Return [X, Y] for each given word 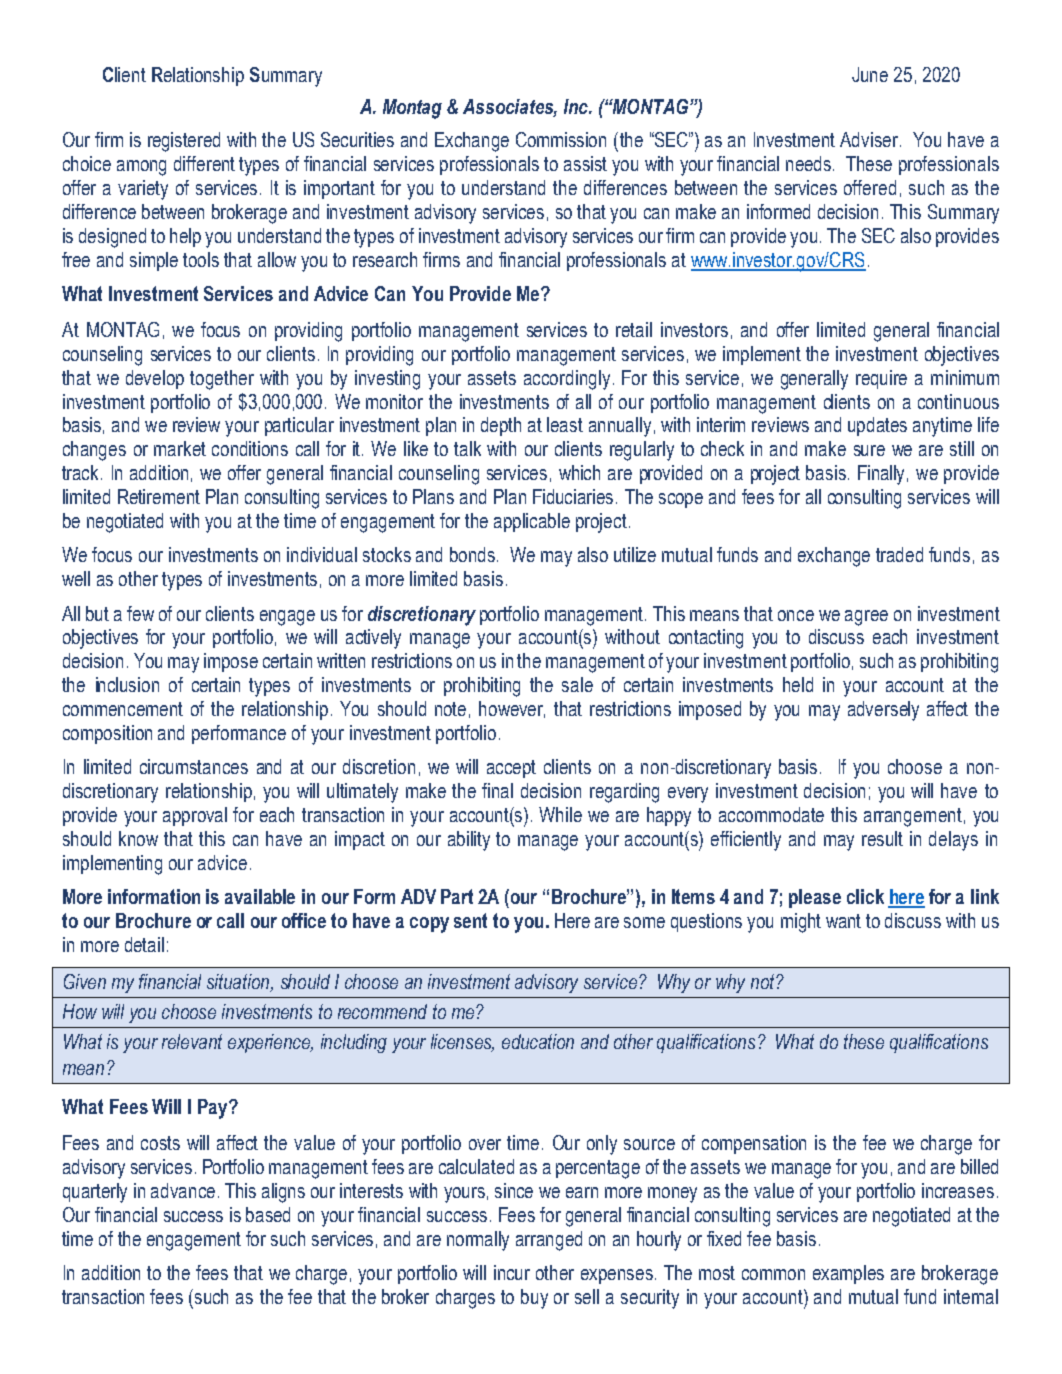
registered [184, 142]
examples [848, 1274]
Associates [510, 108]
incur [512, 1272]
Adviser [869, 139]
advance [183, 1190]
